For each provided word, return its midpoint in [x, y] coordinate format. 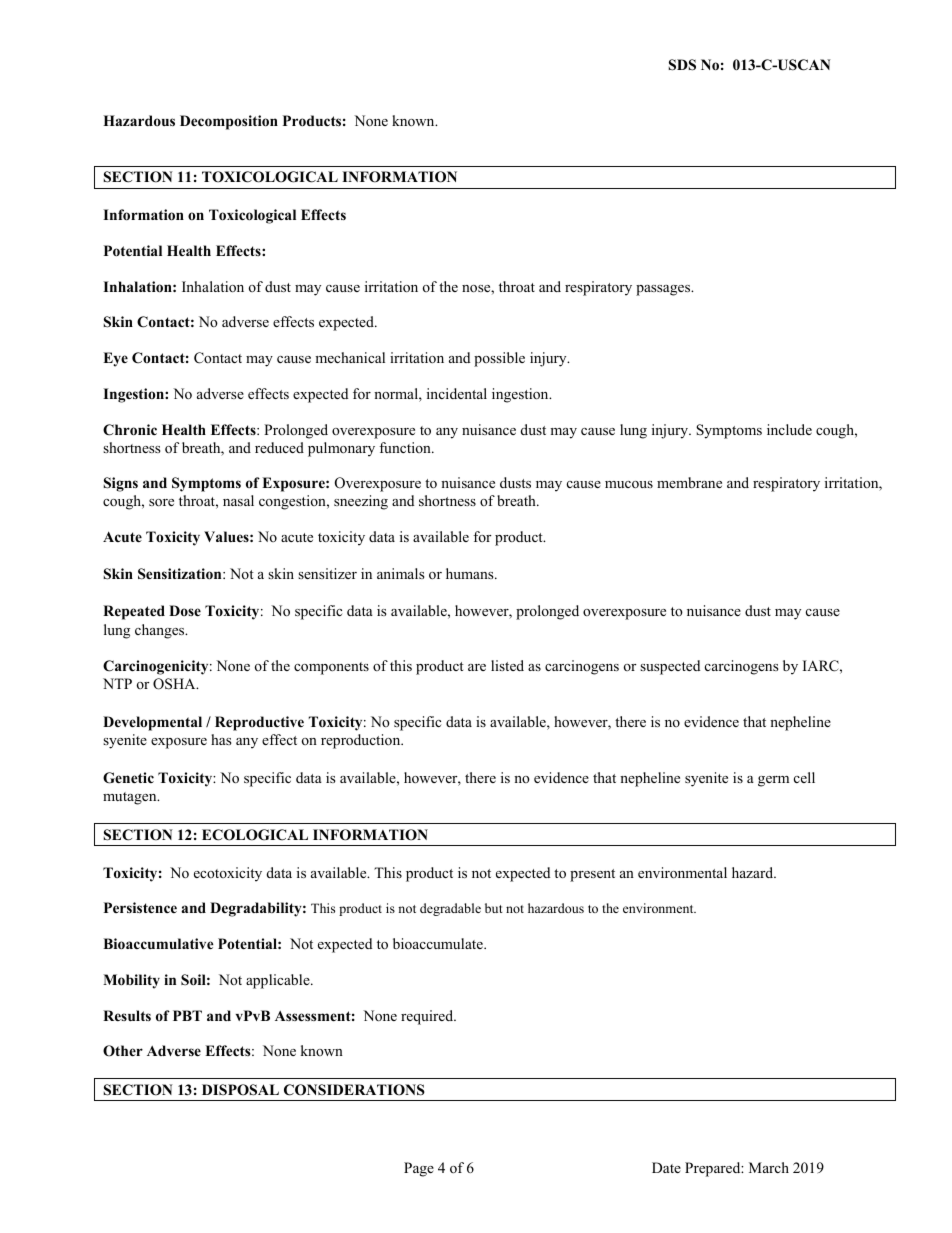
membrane [689, 482]
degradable [450, 909]
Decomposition [229, 122]
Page [419, 1169]
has [221, 739]
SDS [682, 65]
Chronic [130, 430]
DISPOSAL [240, 1090]
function [406, 447]
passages [664, 290]
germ [773, 781]
